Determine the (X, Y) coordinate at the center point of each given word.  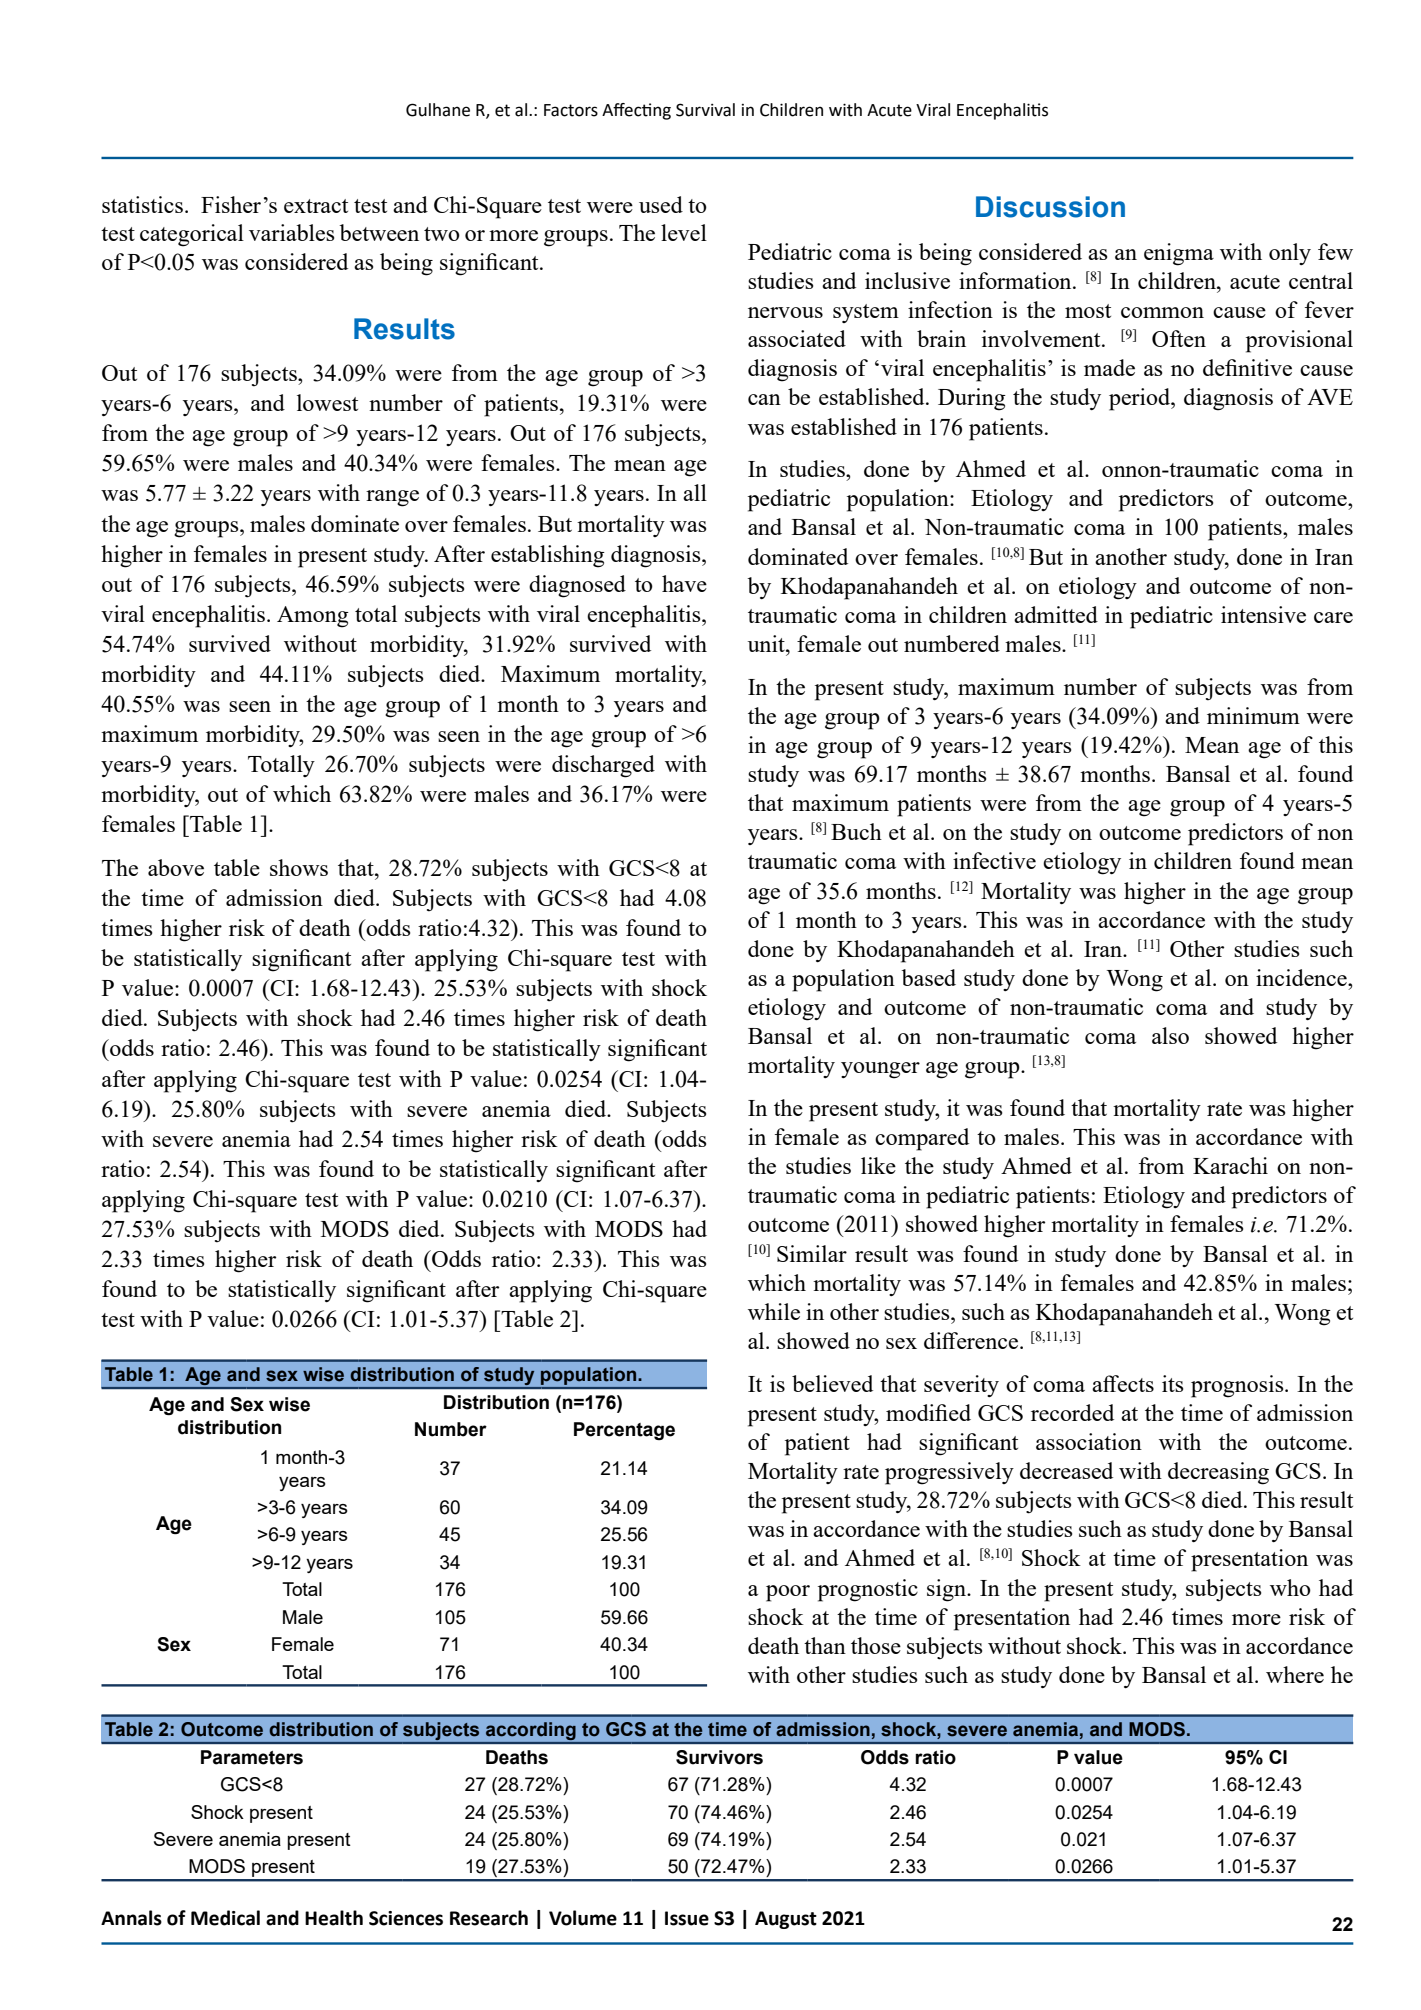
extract (316, 206)
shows (299, 867)
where (1295, 1674)
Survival (705, 110)
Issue (687, 1918)
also (1170, 1035)
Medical (225, 1918)
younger (880, 1070)
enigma (1179, 254)
